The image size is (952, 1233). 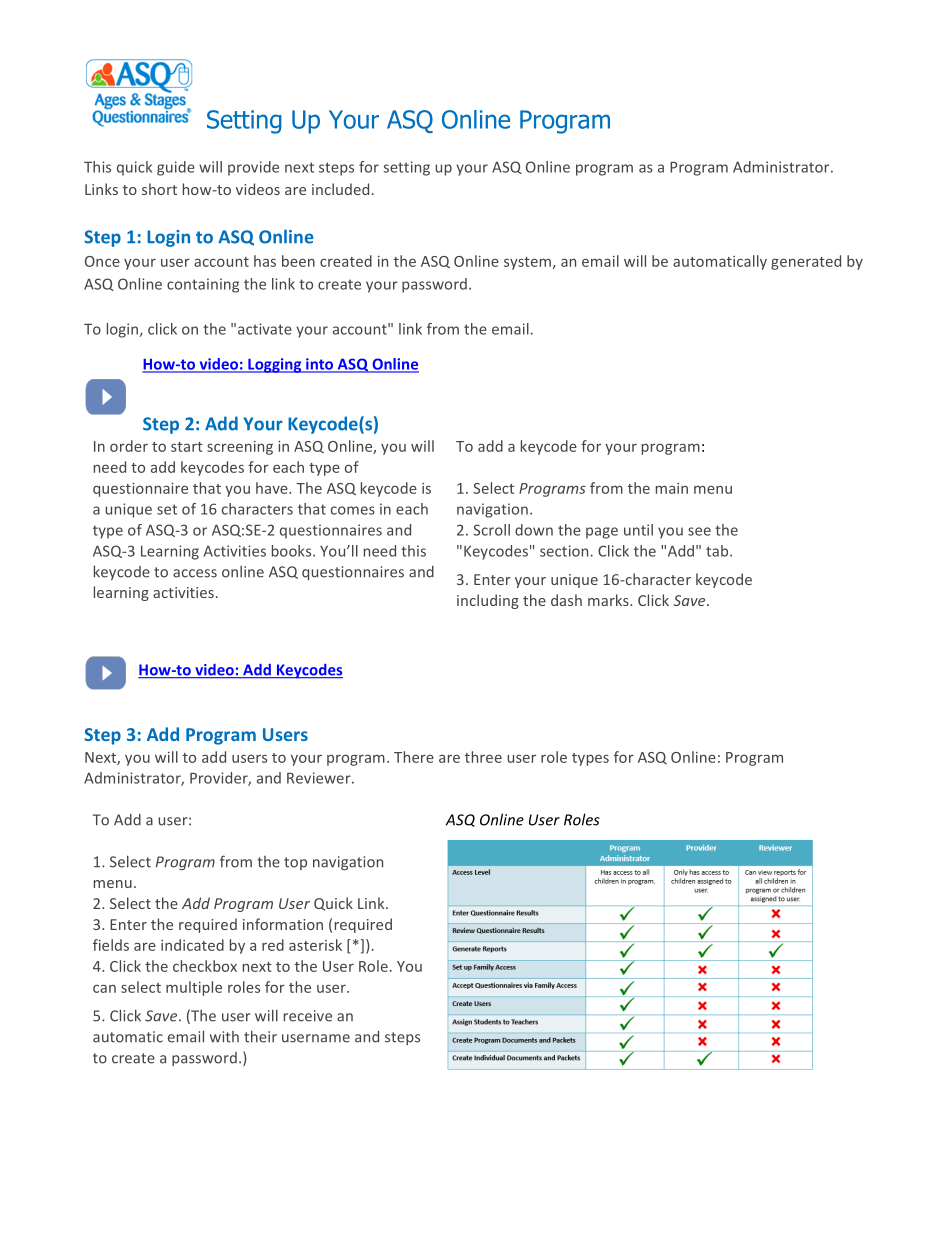 What do you see at coordinates (195, 573) in the page?
I see `access` at bounding box center [195, 573].
